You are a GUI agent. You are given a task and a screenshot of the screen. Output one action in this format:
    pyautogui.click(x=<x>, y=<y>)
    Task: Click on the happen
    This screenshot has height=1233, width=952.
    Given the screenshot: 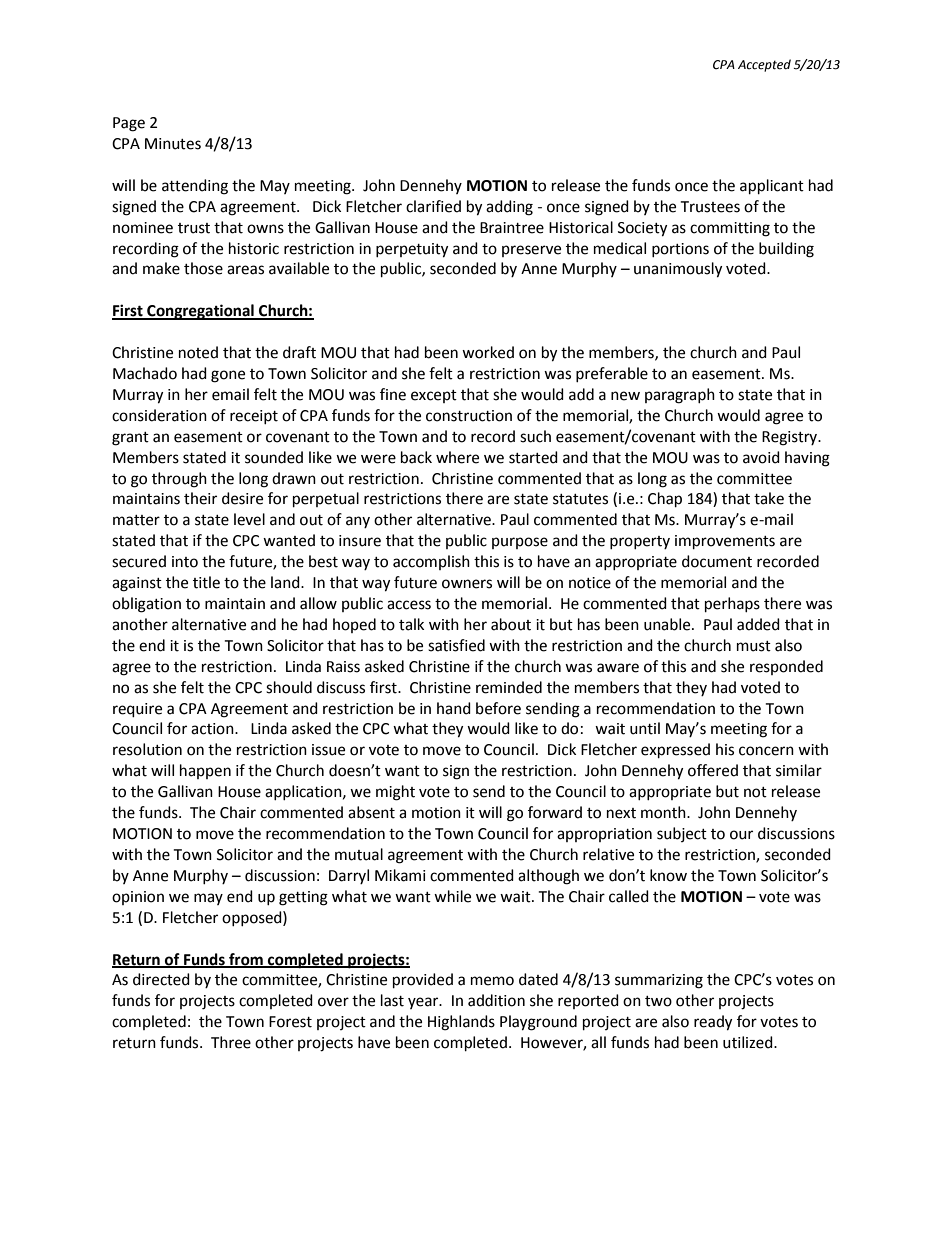 What is the action you would take?
    pyautogui.click(x=205, y=771)
